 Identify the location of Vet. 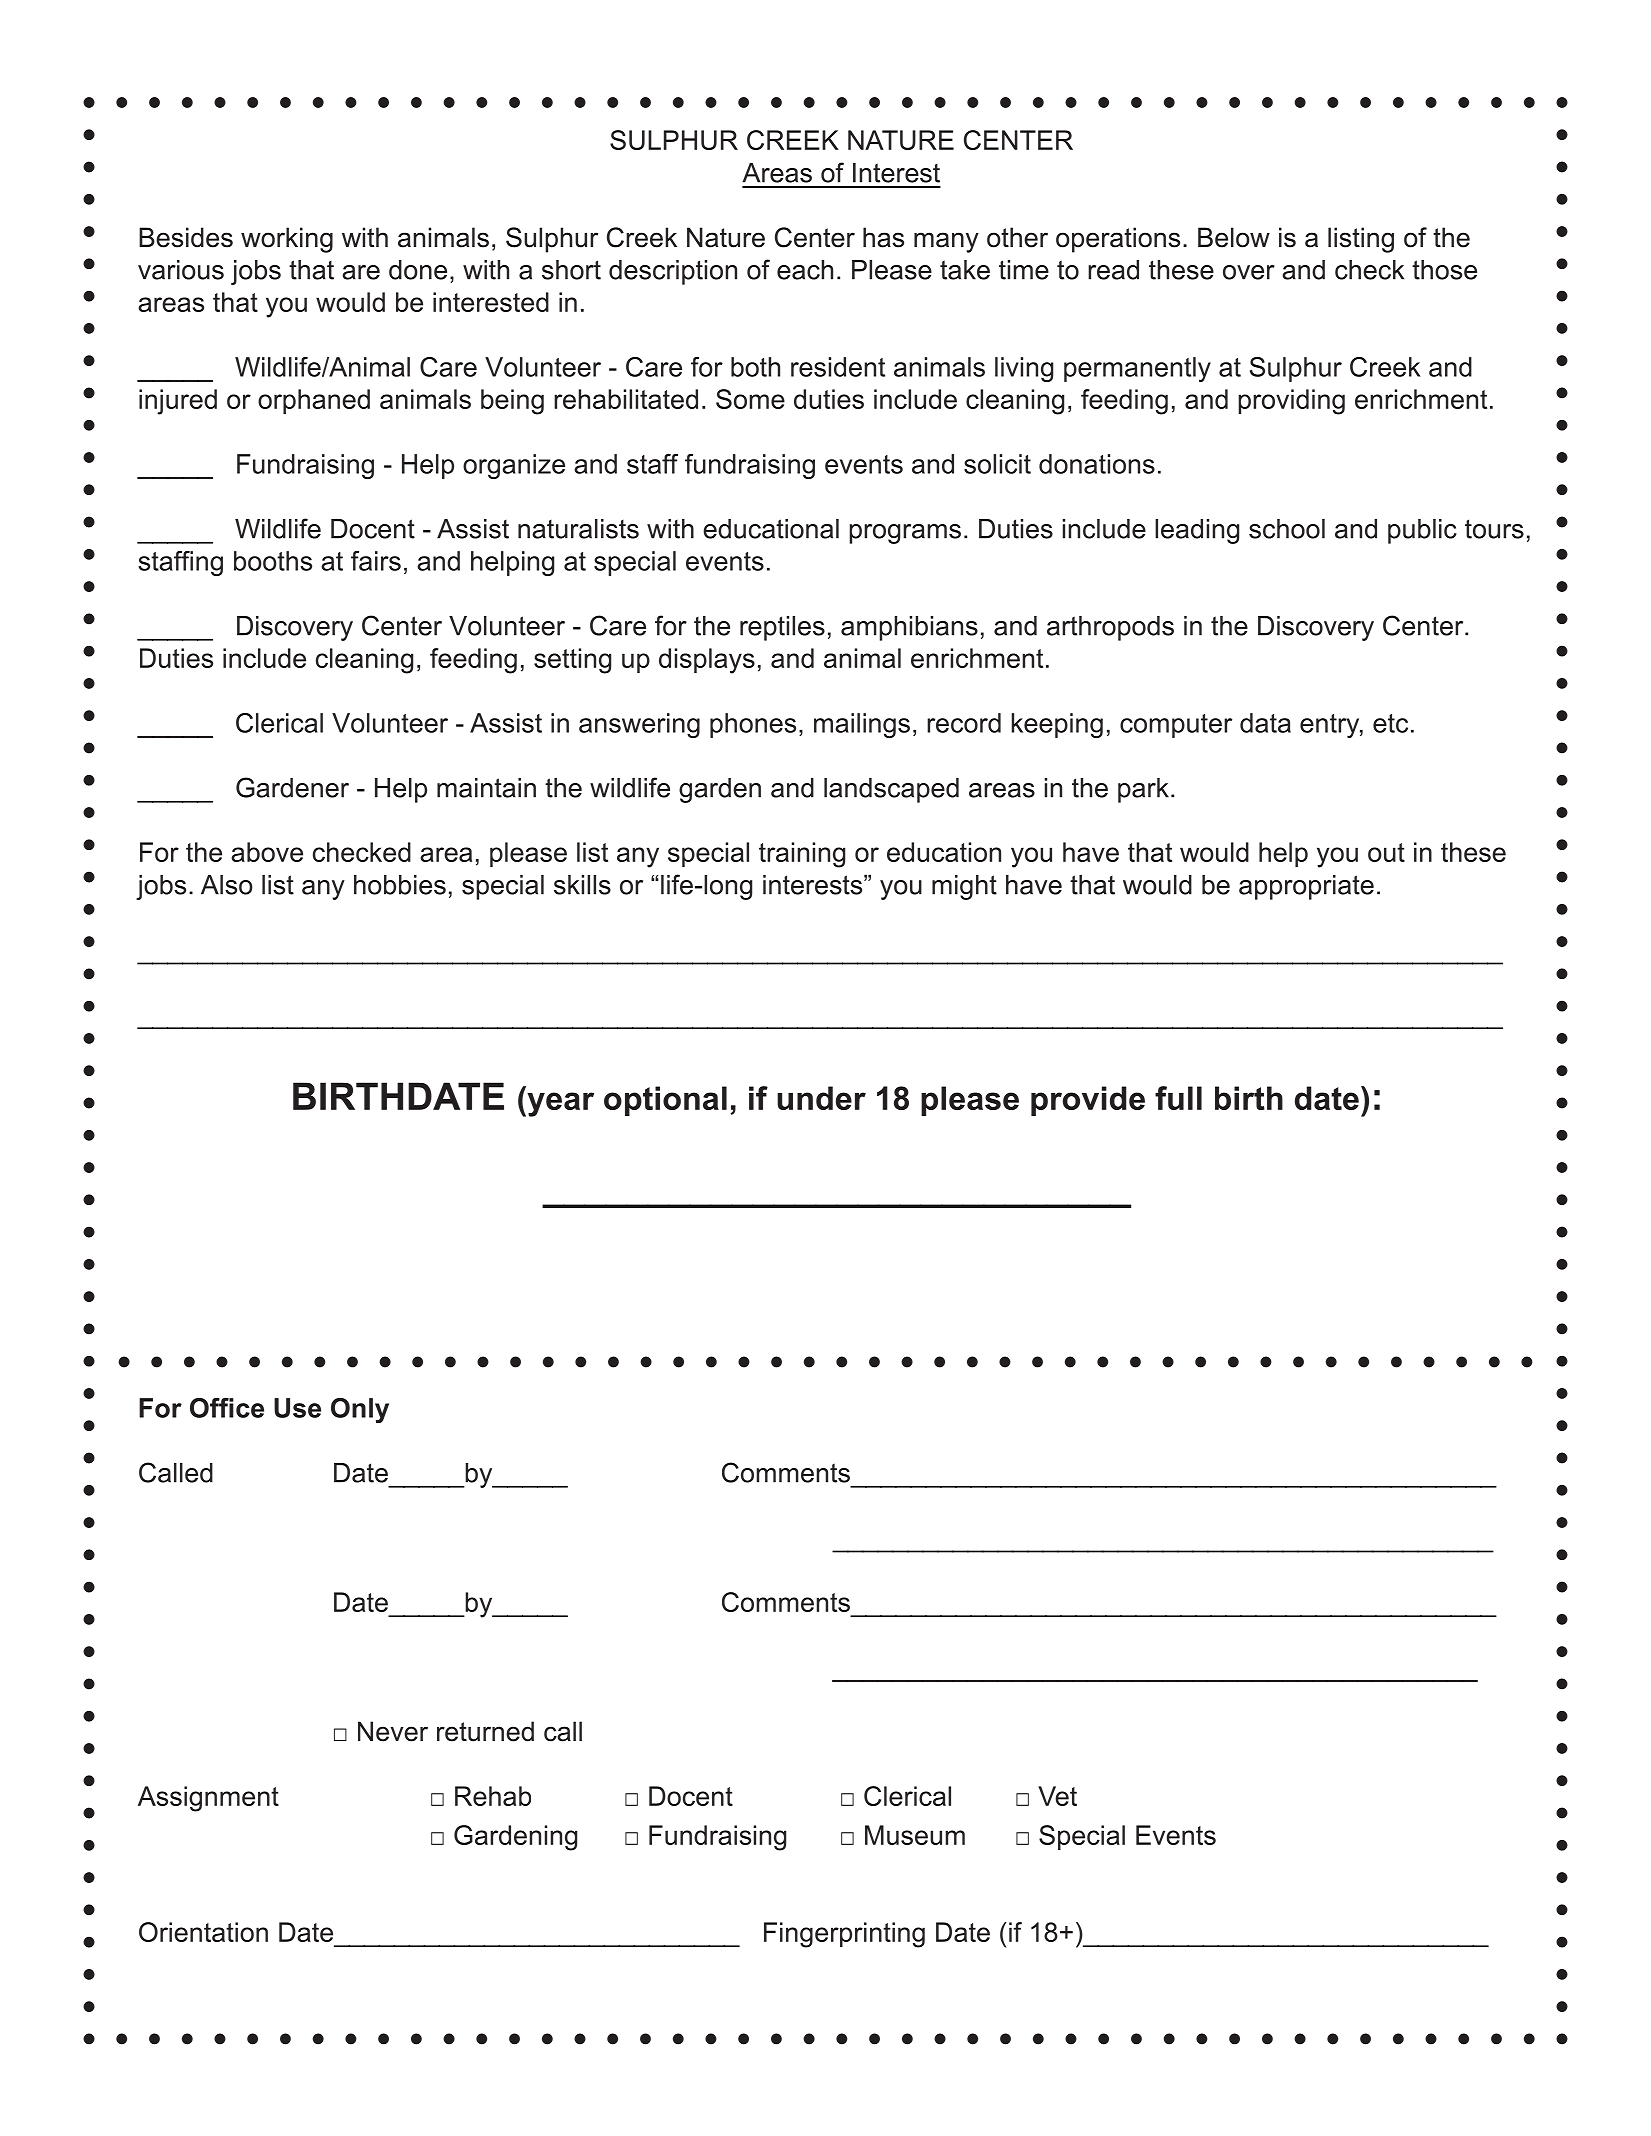
(1057, 1796).
